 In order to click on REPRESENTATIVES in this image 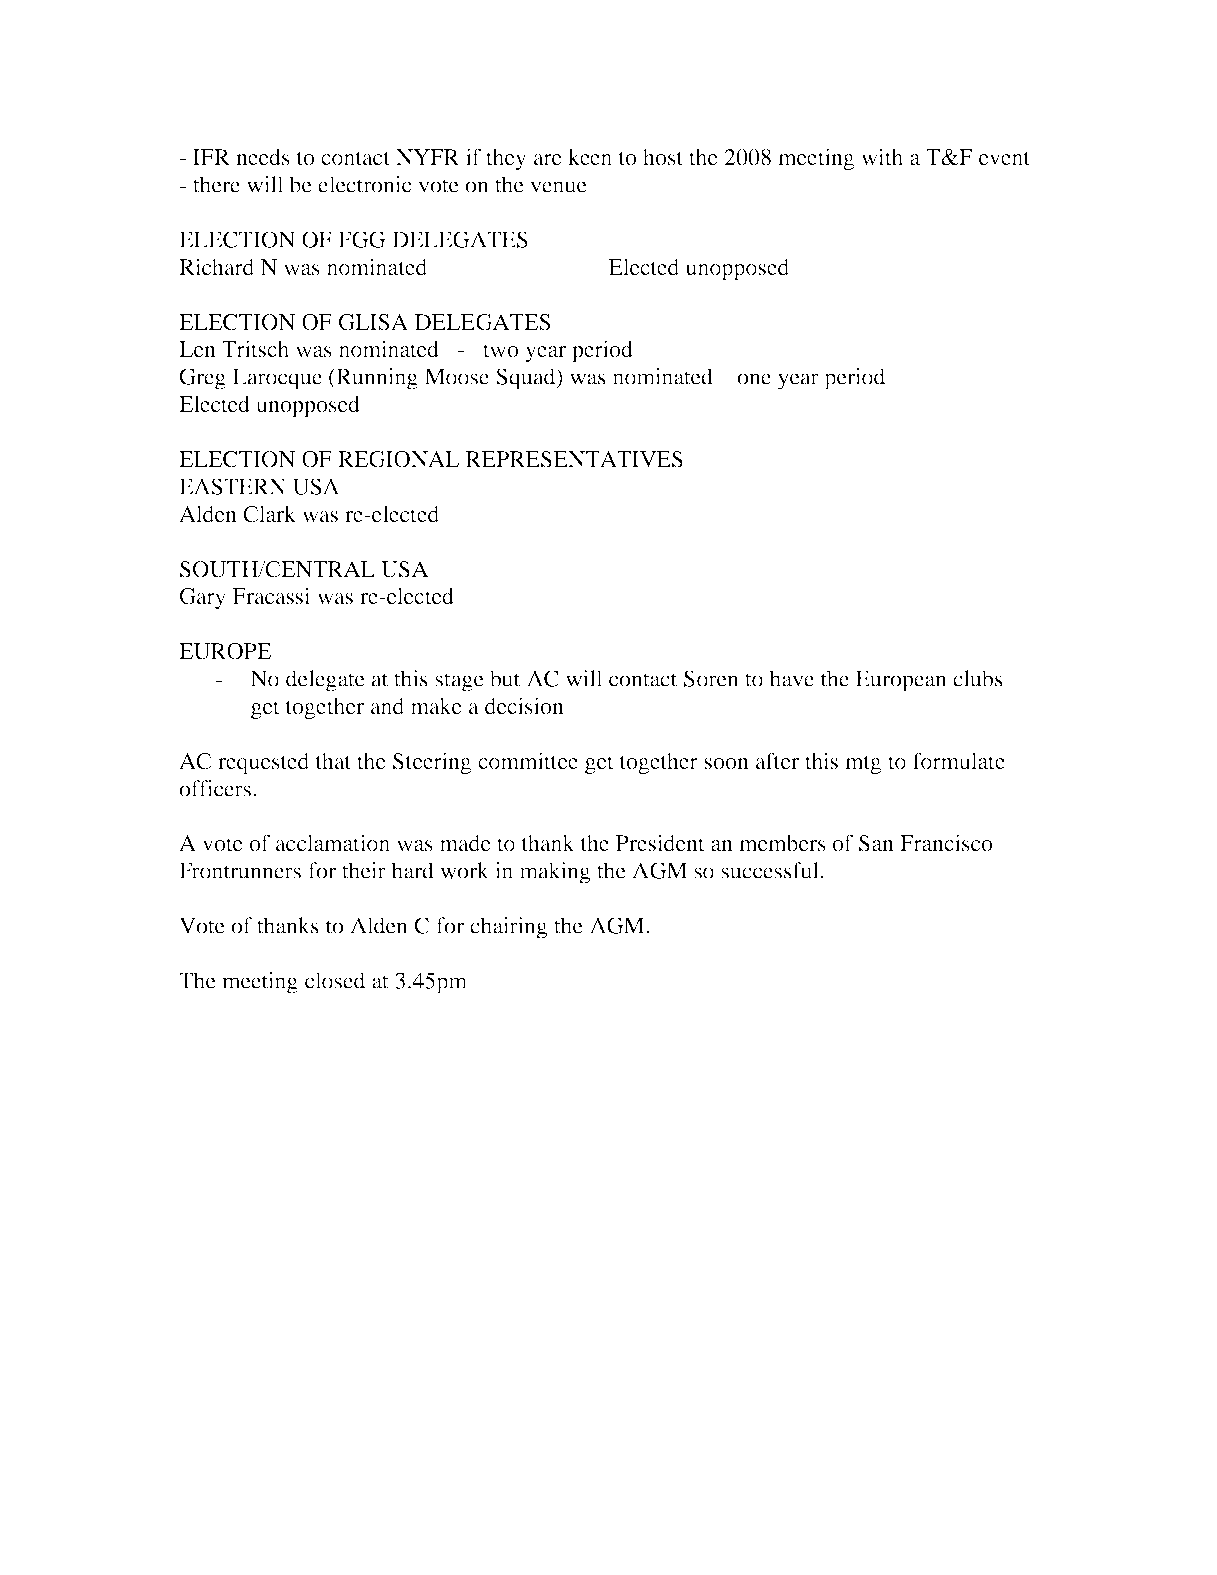, I will do `click(574, 459)`.
